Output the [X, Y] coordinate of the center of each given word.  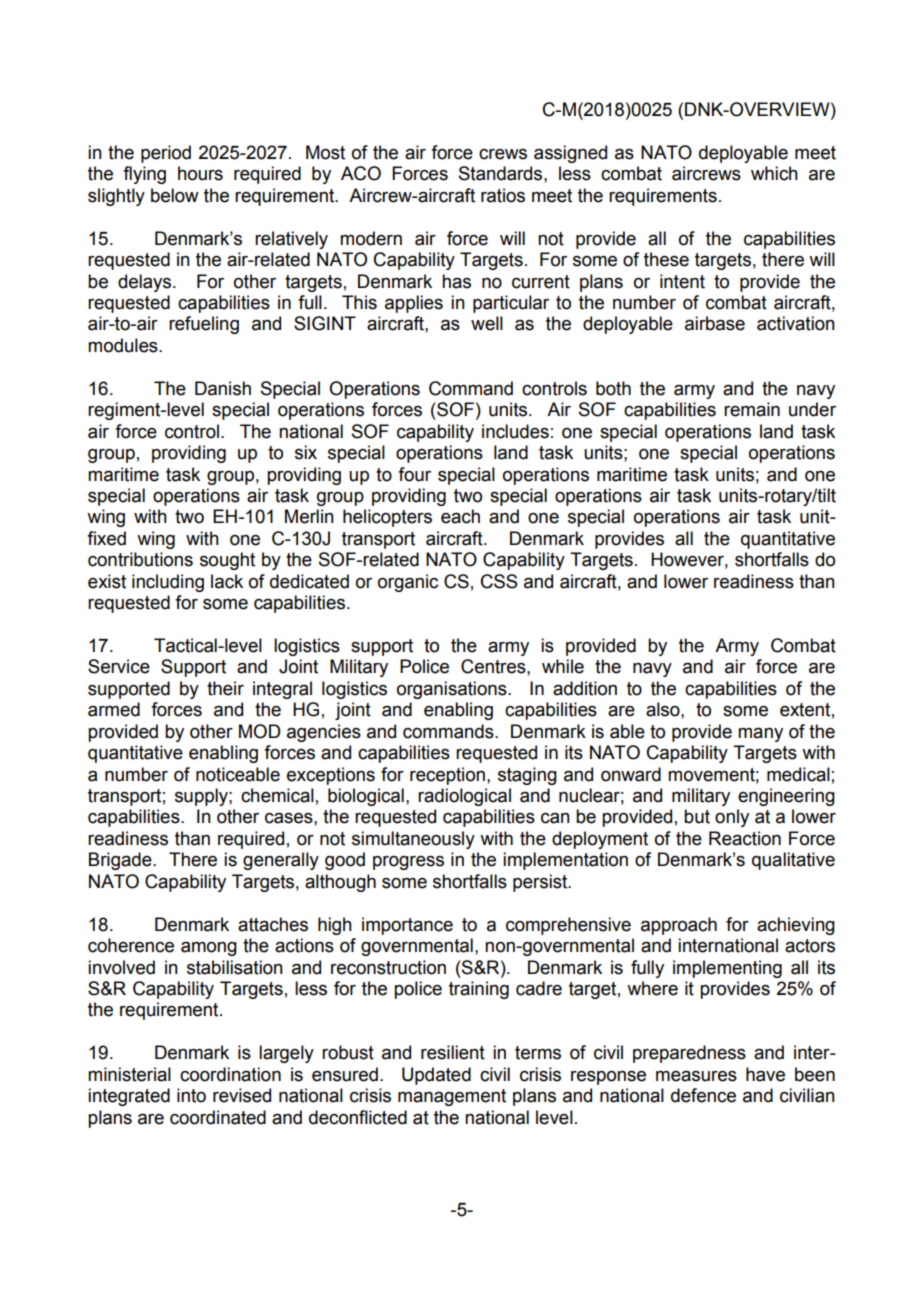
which [774, 173]
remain [752, 409]
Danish [223, 388]
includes [515, 431]
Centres [494, 666]
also [664, 709]
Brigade [121, 861]
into [191, 1095]
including [168, 583]
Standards [502, 173]
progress [408, 863]
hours [200, 173]
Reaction [745, 838]
